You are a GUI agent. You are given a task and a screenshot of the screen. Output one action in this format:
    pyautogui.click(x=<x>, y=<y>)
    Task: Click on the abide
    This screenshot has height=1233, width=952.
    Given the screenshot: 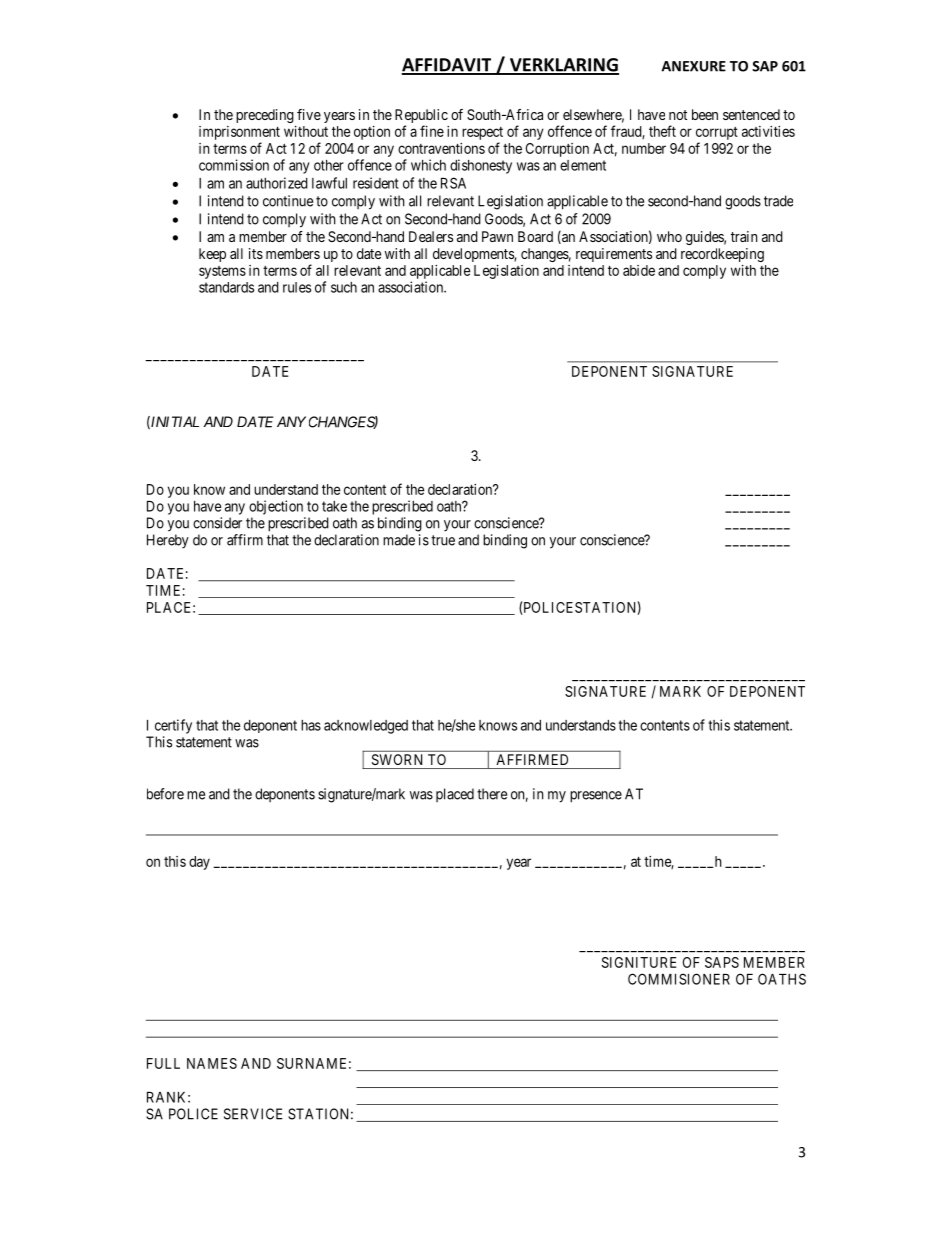 What is the action you would take?
    pyautogui.click(x=639, y=270)
